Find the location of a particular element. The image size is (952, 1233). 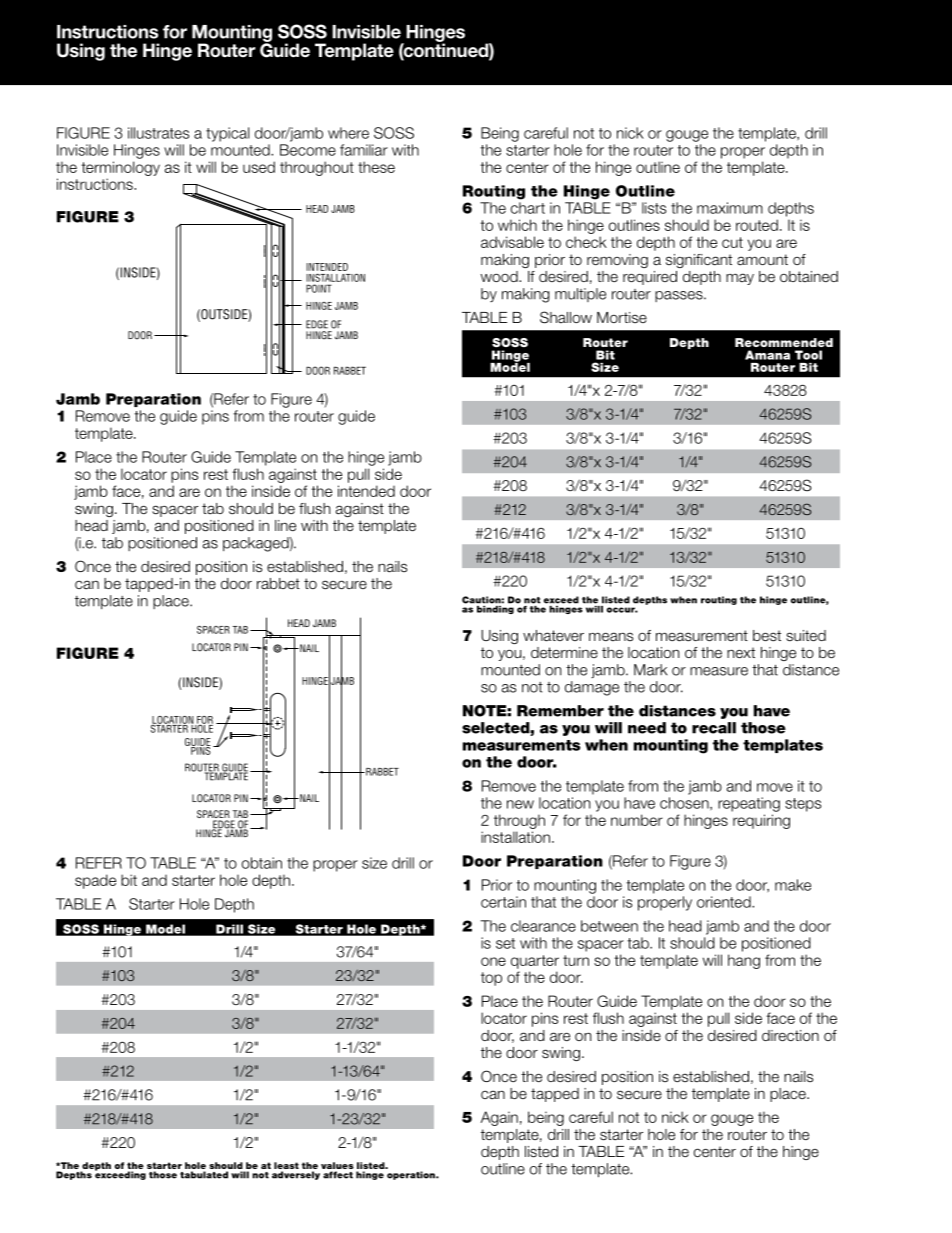

illustrates is located at coordinates (158, 133).
